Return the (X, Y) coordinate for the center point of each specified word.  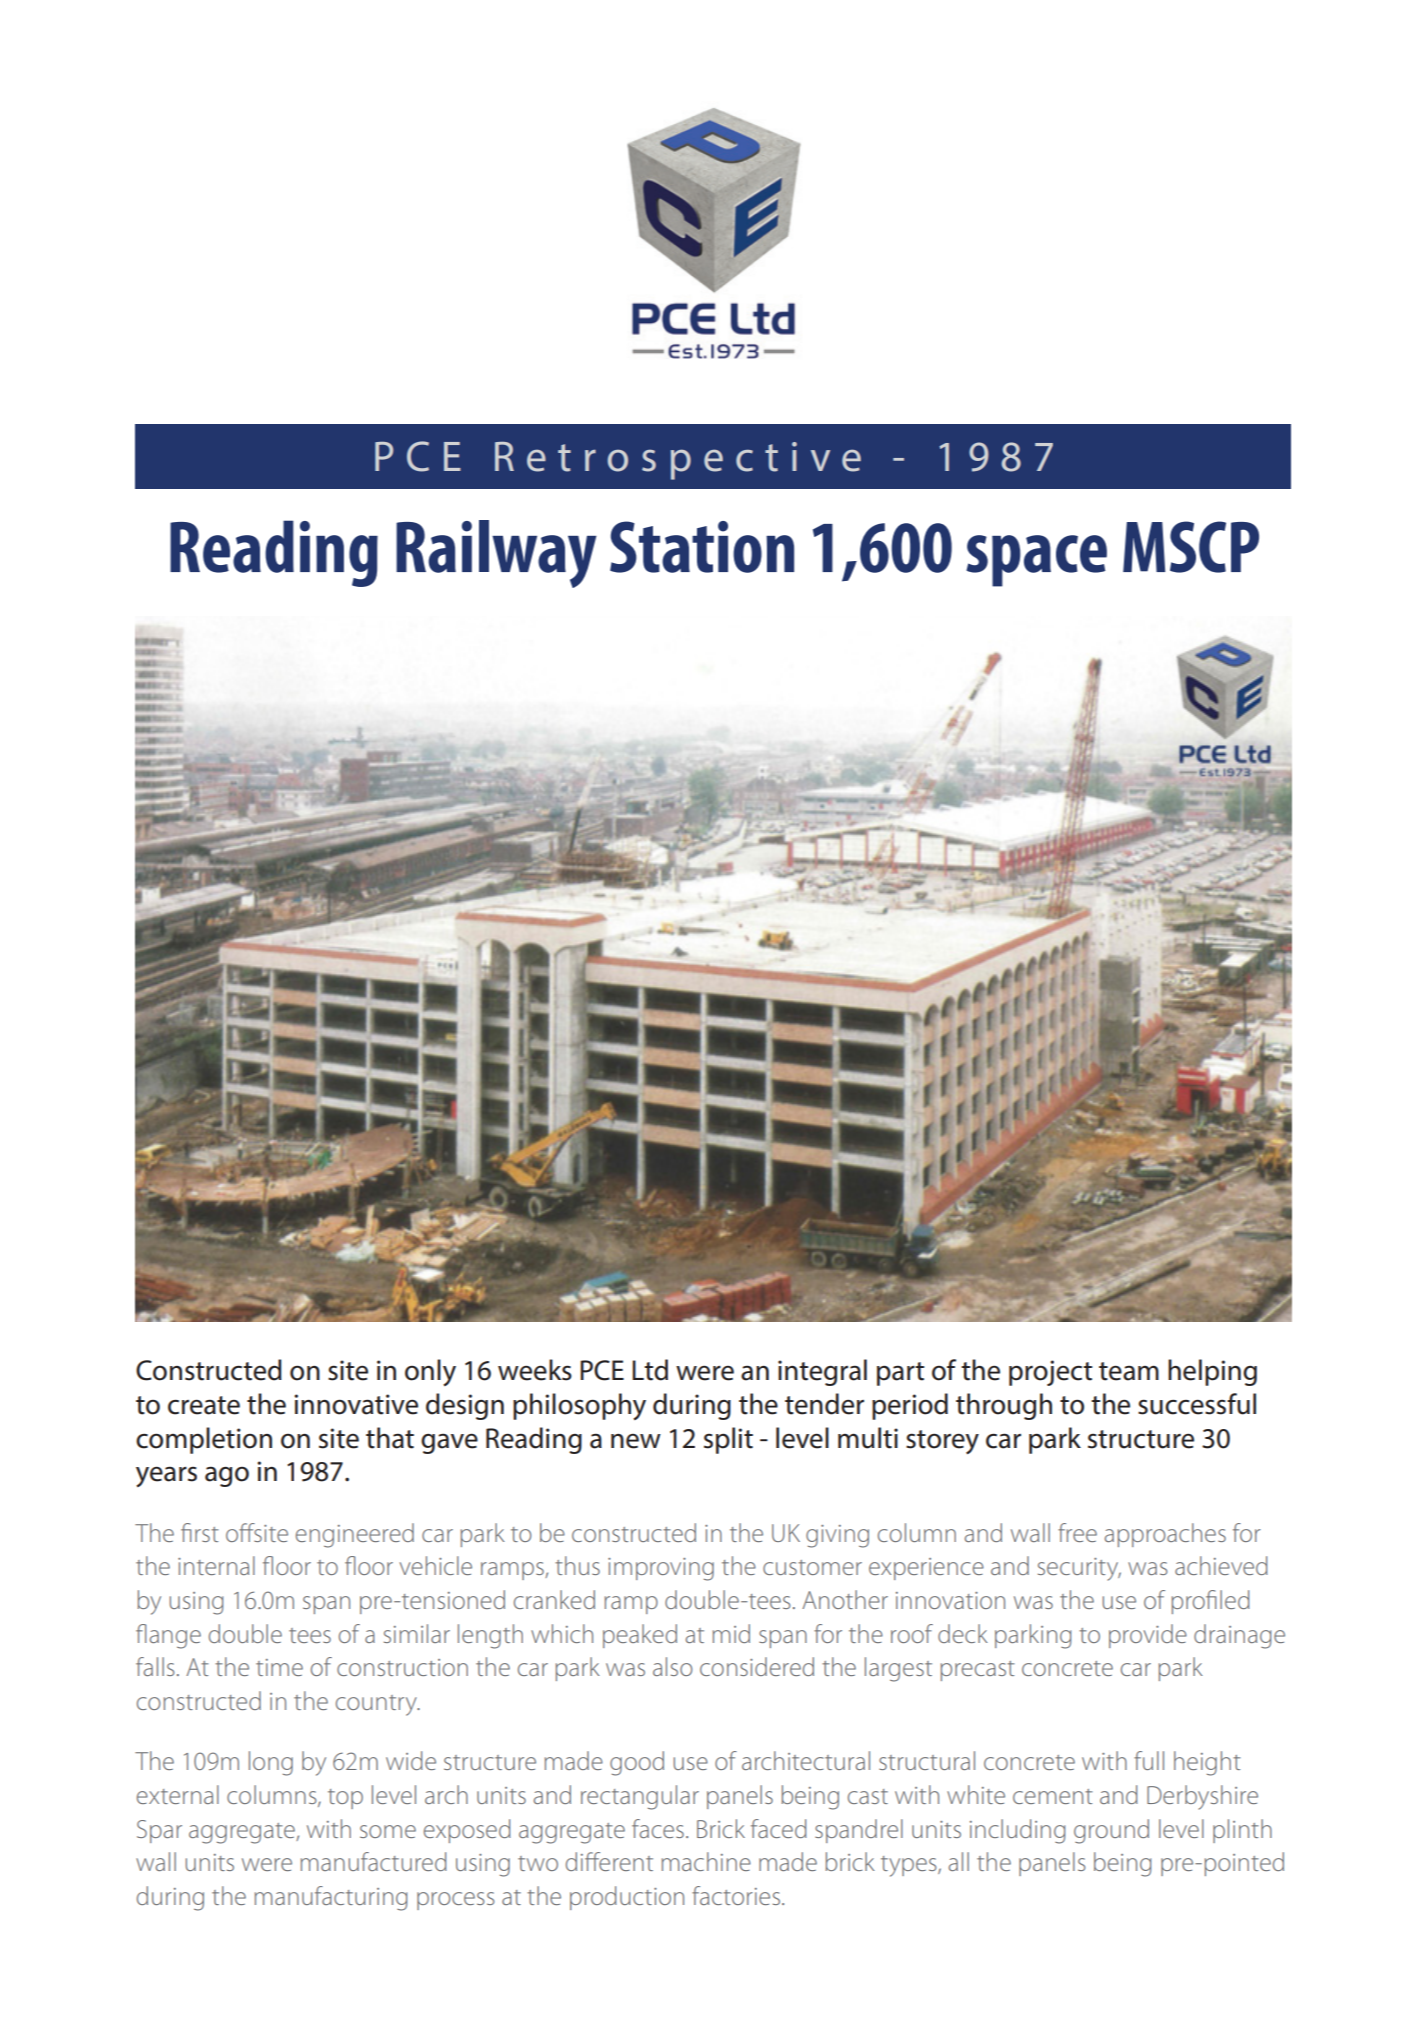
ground (1111, 1831)
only (430, 1372)
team (1129, 1371)
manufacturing (331, 1898)
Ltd (650, 1370)
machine (706, 1861)
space (1036, 561)
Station (702, 547)
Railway (496, 554)
